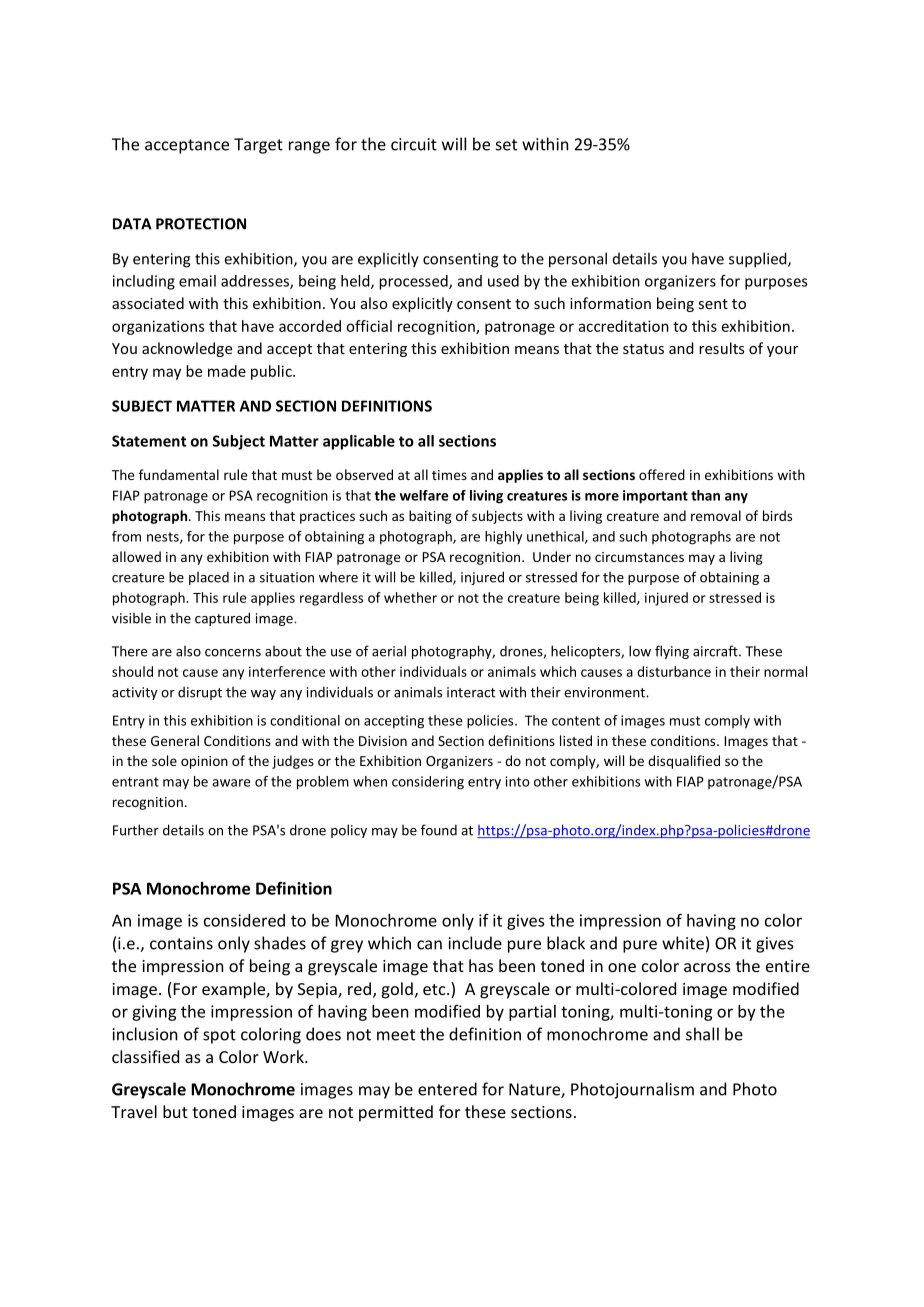 This screenshot has width=924, height=1307. What do you see at coordinates (702, 1034) in the screenshot?
I see `shall` at bounding box center [702, 1034].
